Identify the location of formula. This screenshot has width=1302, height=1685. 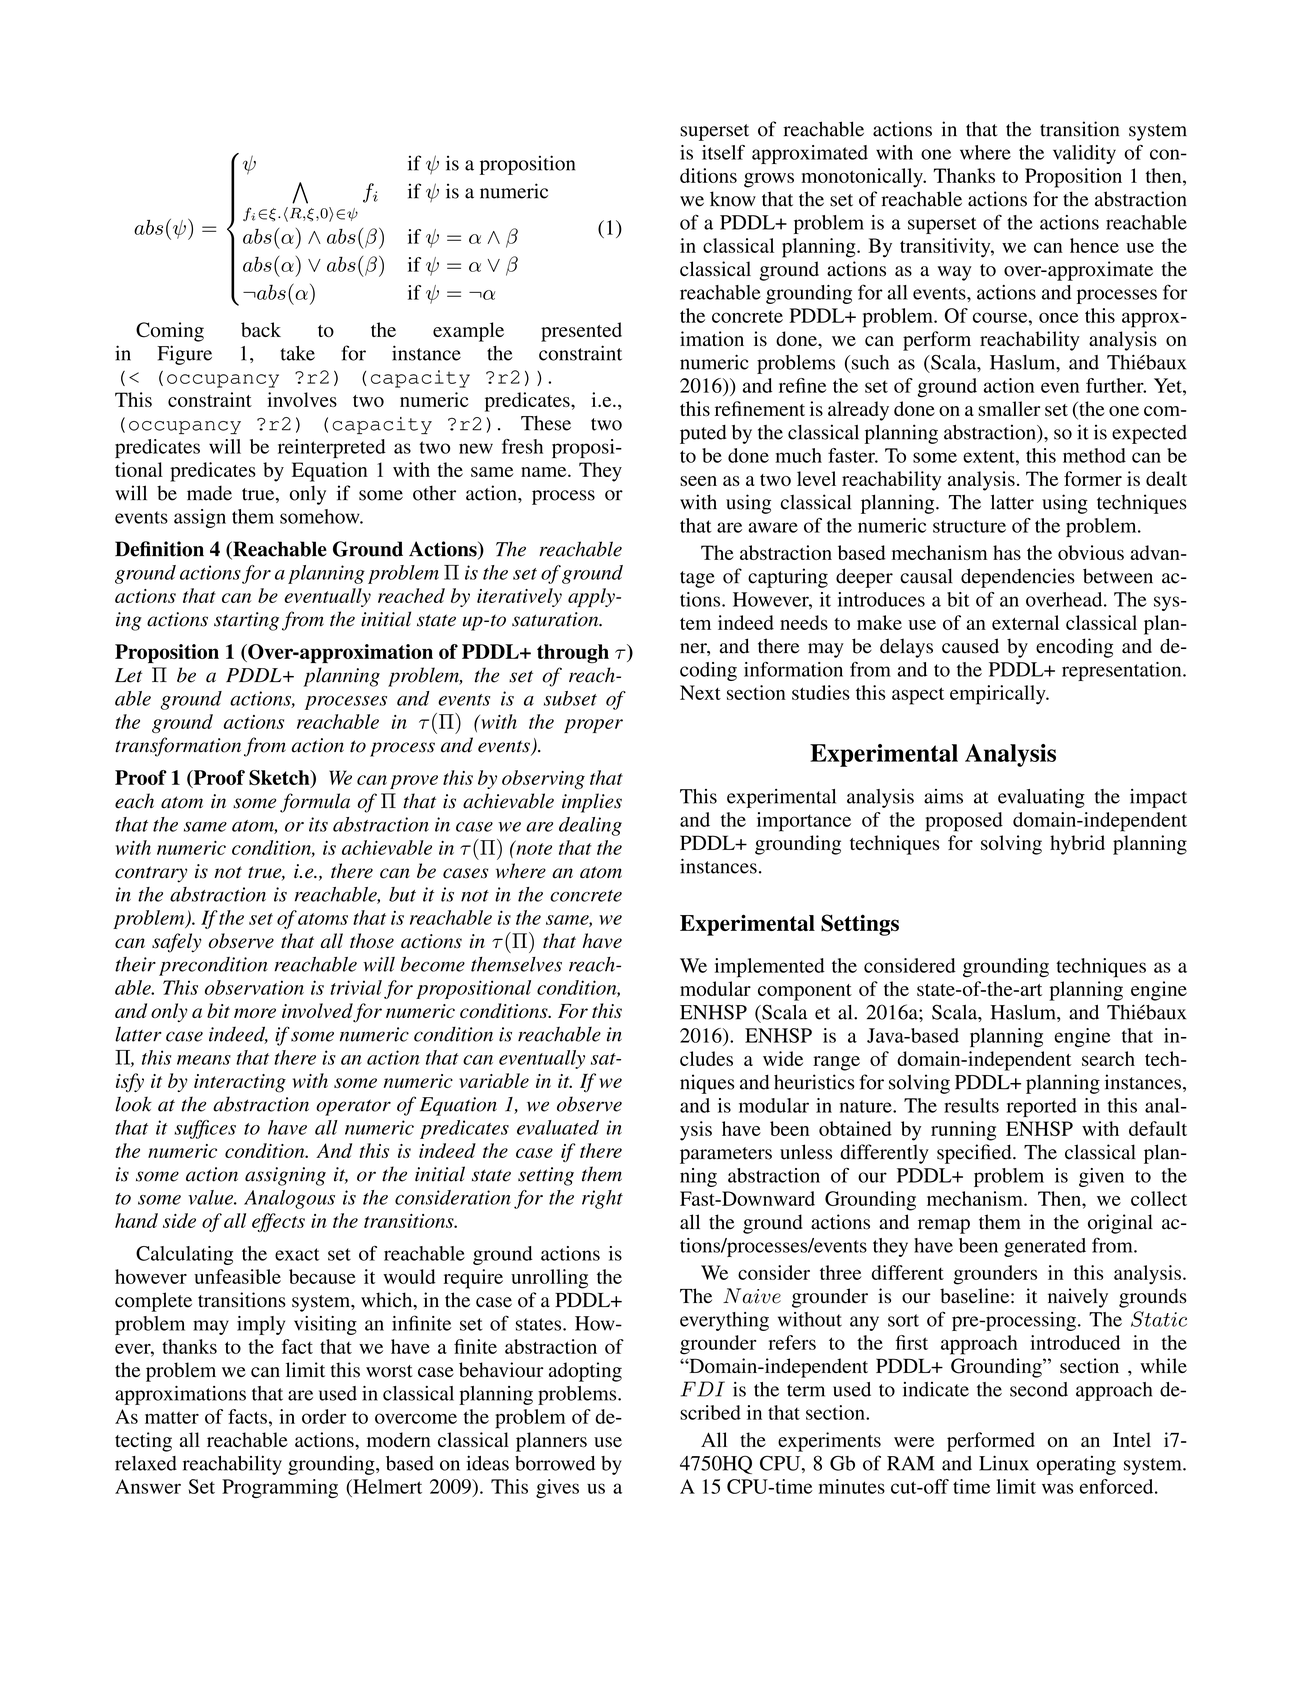
(315, 803).
